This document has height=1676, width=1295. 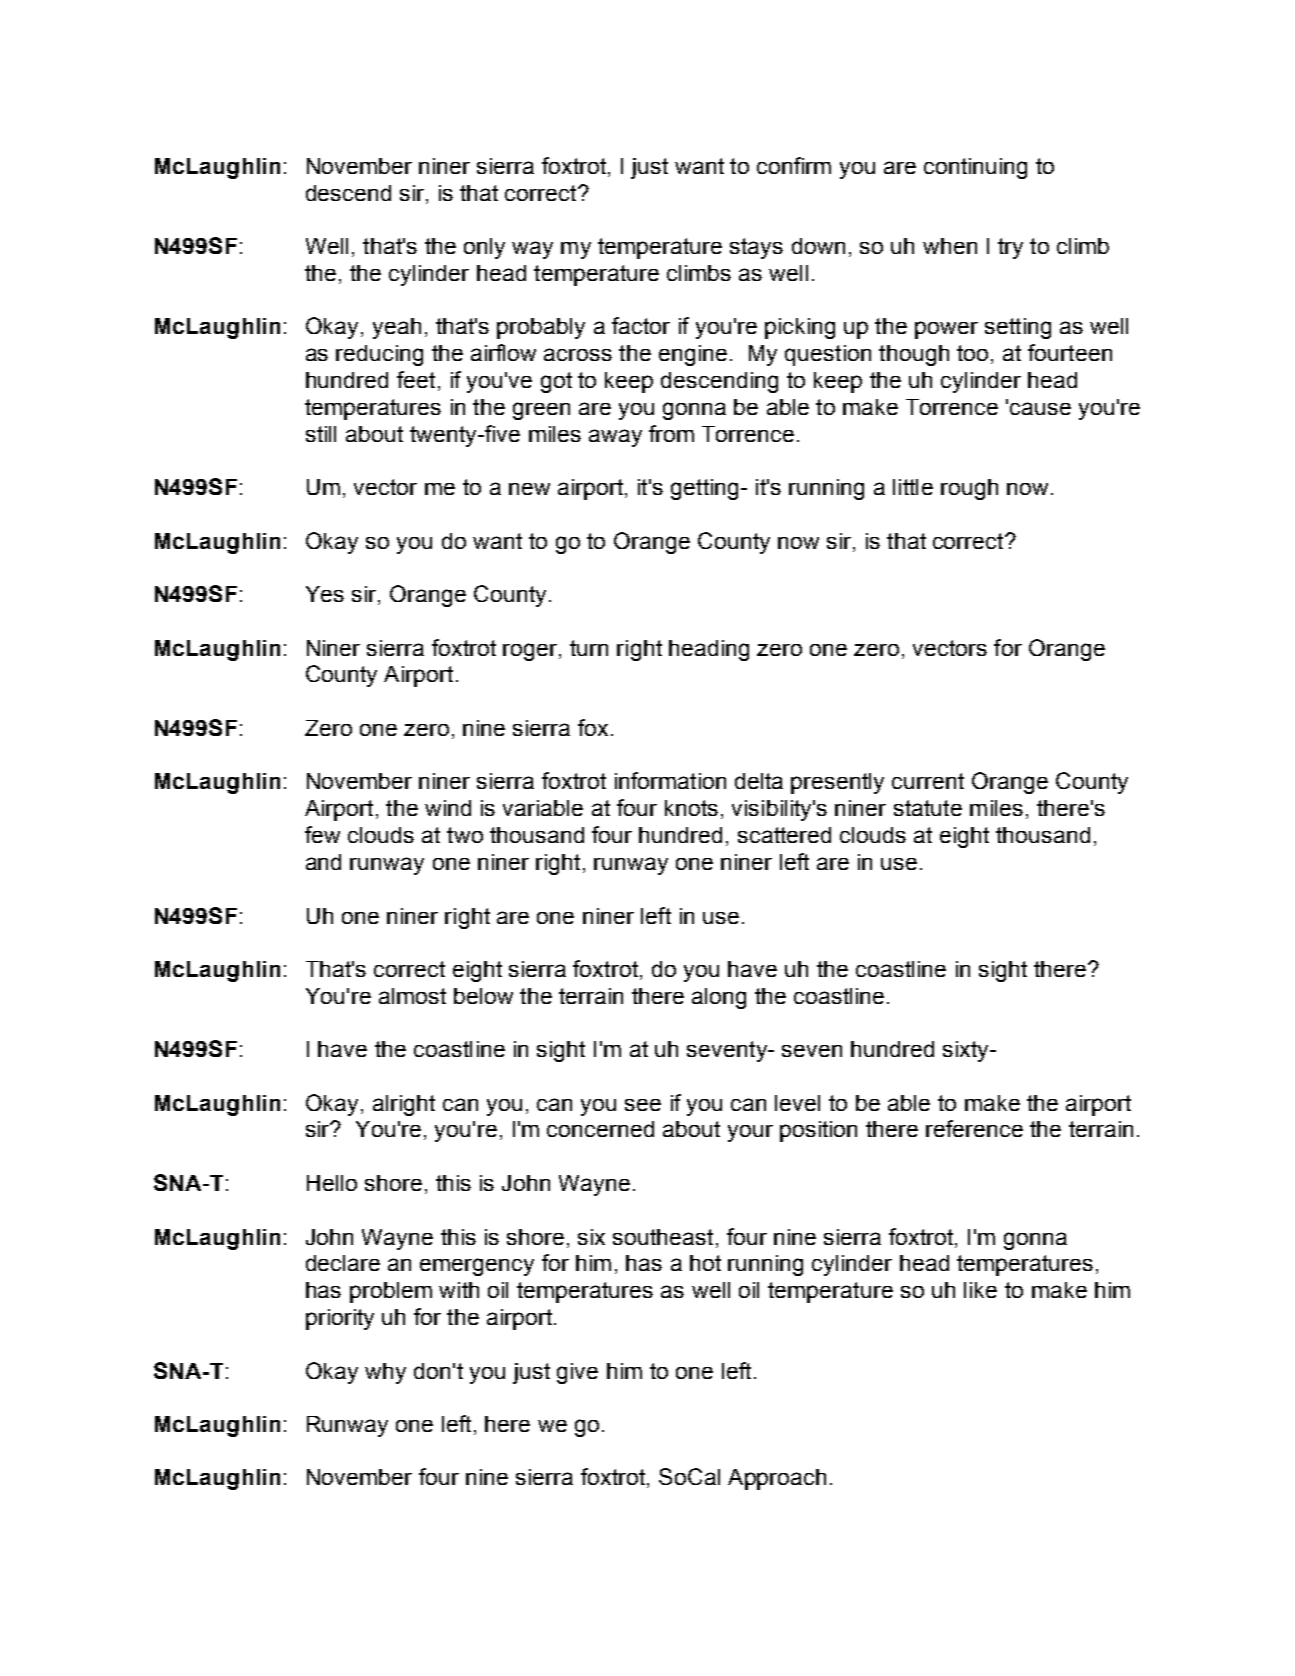 I want to click on rough, so click(x=969, y=489).
